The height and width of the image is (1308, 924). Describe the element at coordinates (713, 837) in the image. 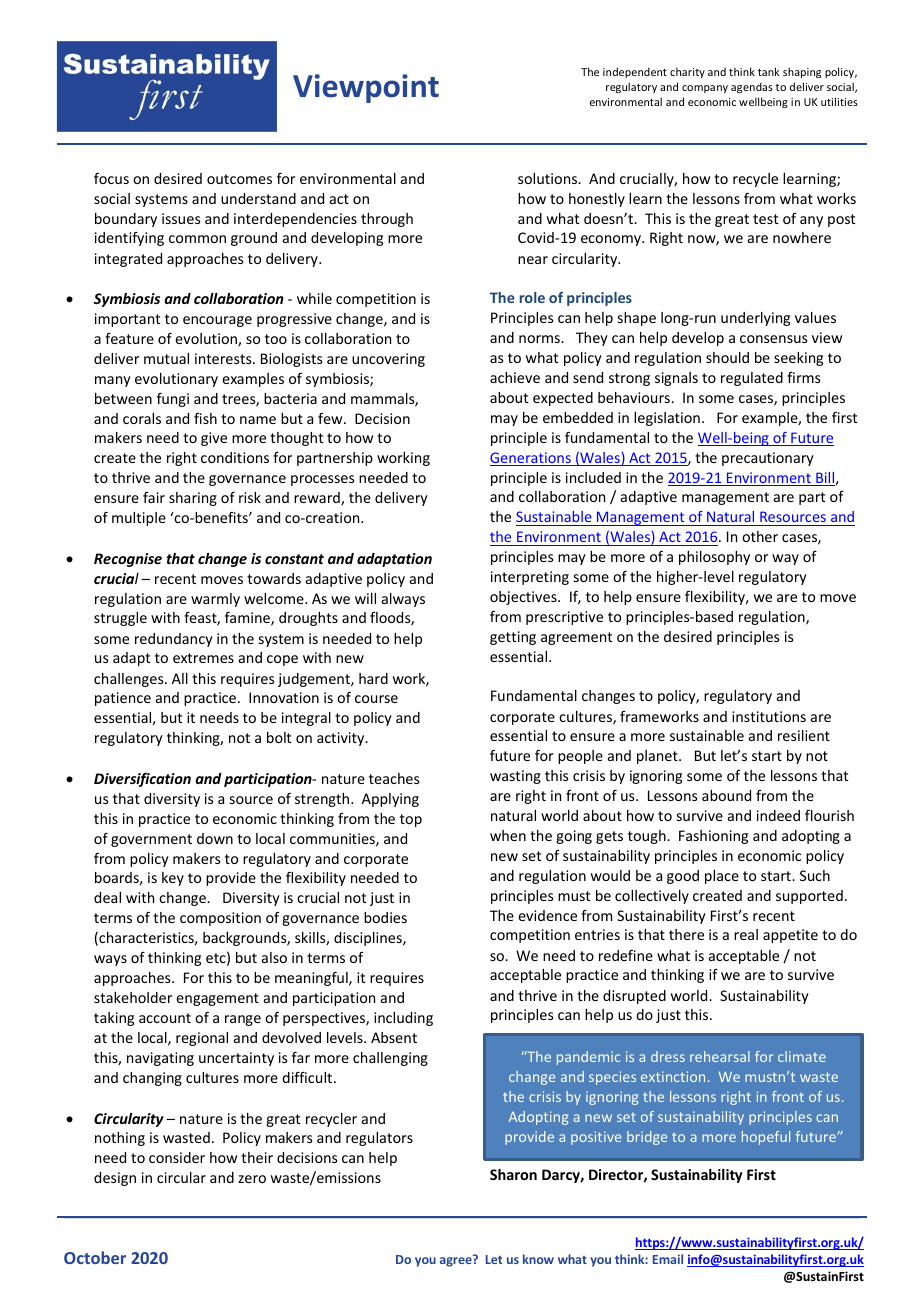

I see `Fashioning` at that location.
